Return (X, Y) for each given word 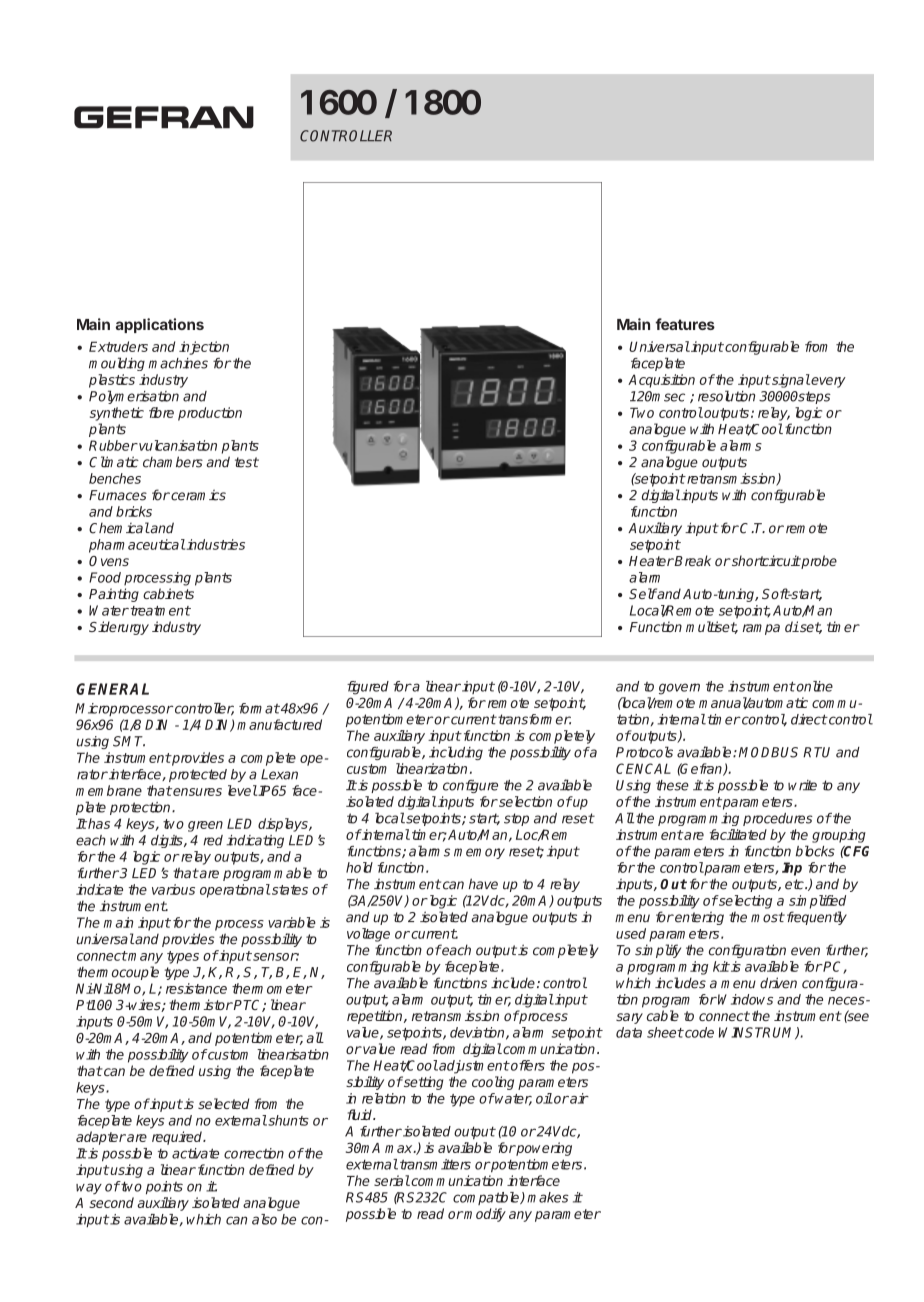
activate (195, 1153)
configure (470, 786)
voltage (368, 935)
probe (818, 562)
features (685, 324)
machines (178, 363)
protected (198, 775)
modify (484, 1215)
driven (778, 983)
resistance (196, 988)
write (802, 785)
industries (215, 544)
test (247, 462)
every (828, 382)
